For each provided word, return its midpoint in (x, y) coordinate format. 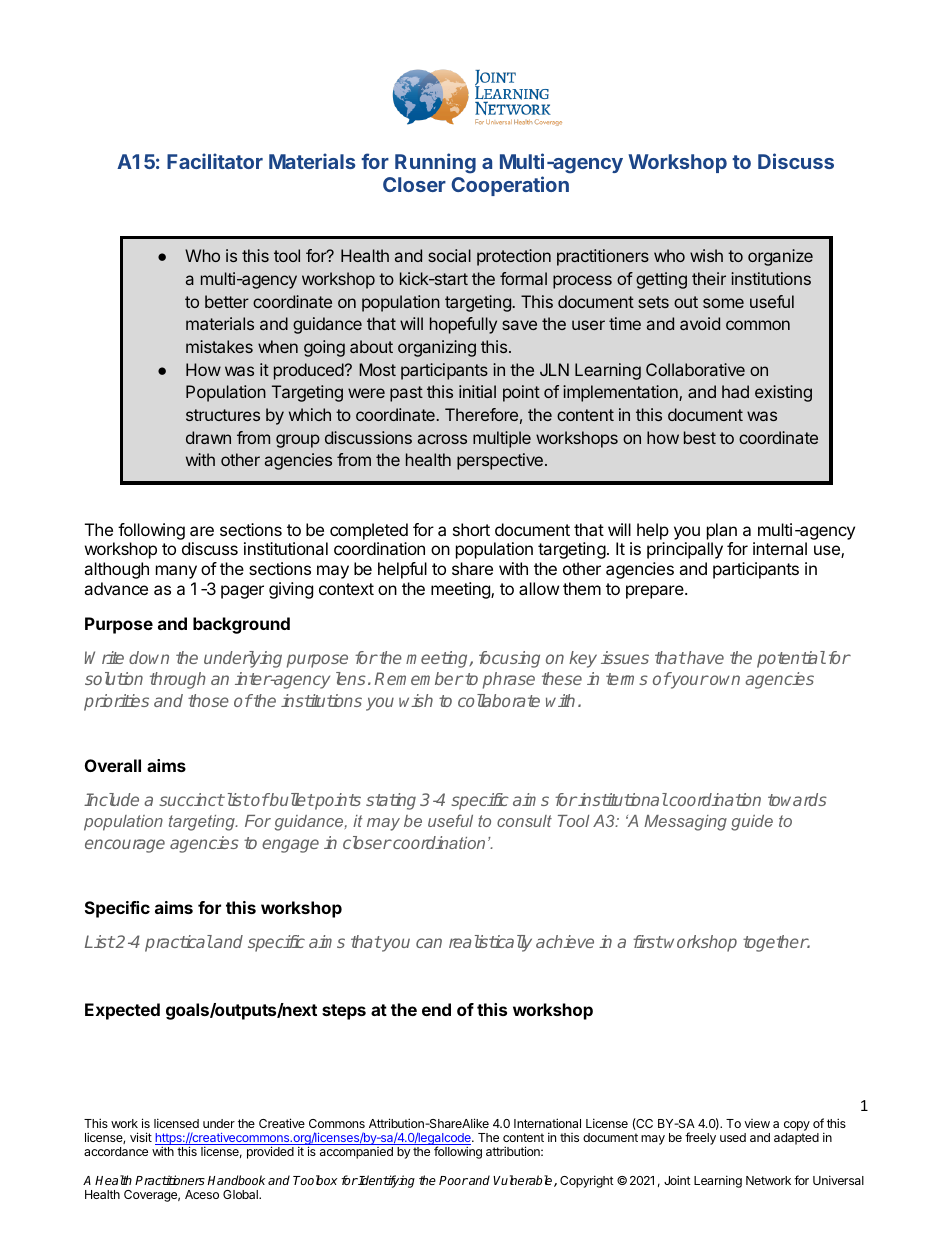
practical (179, 943)
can (429, 943)
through (178, 680)
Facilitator (215, 161)
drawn (208, 437)
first (648, 941)
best (700, 437)
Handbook (236, 1180)
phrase (509, 680)
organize (780, 257)
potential (791, 659)
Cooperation (510, 186)
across (442, 439)
